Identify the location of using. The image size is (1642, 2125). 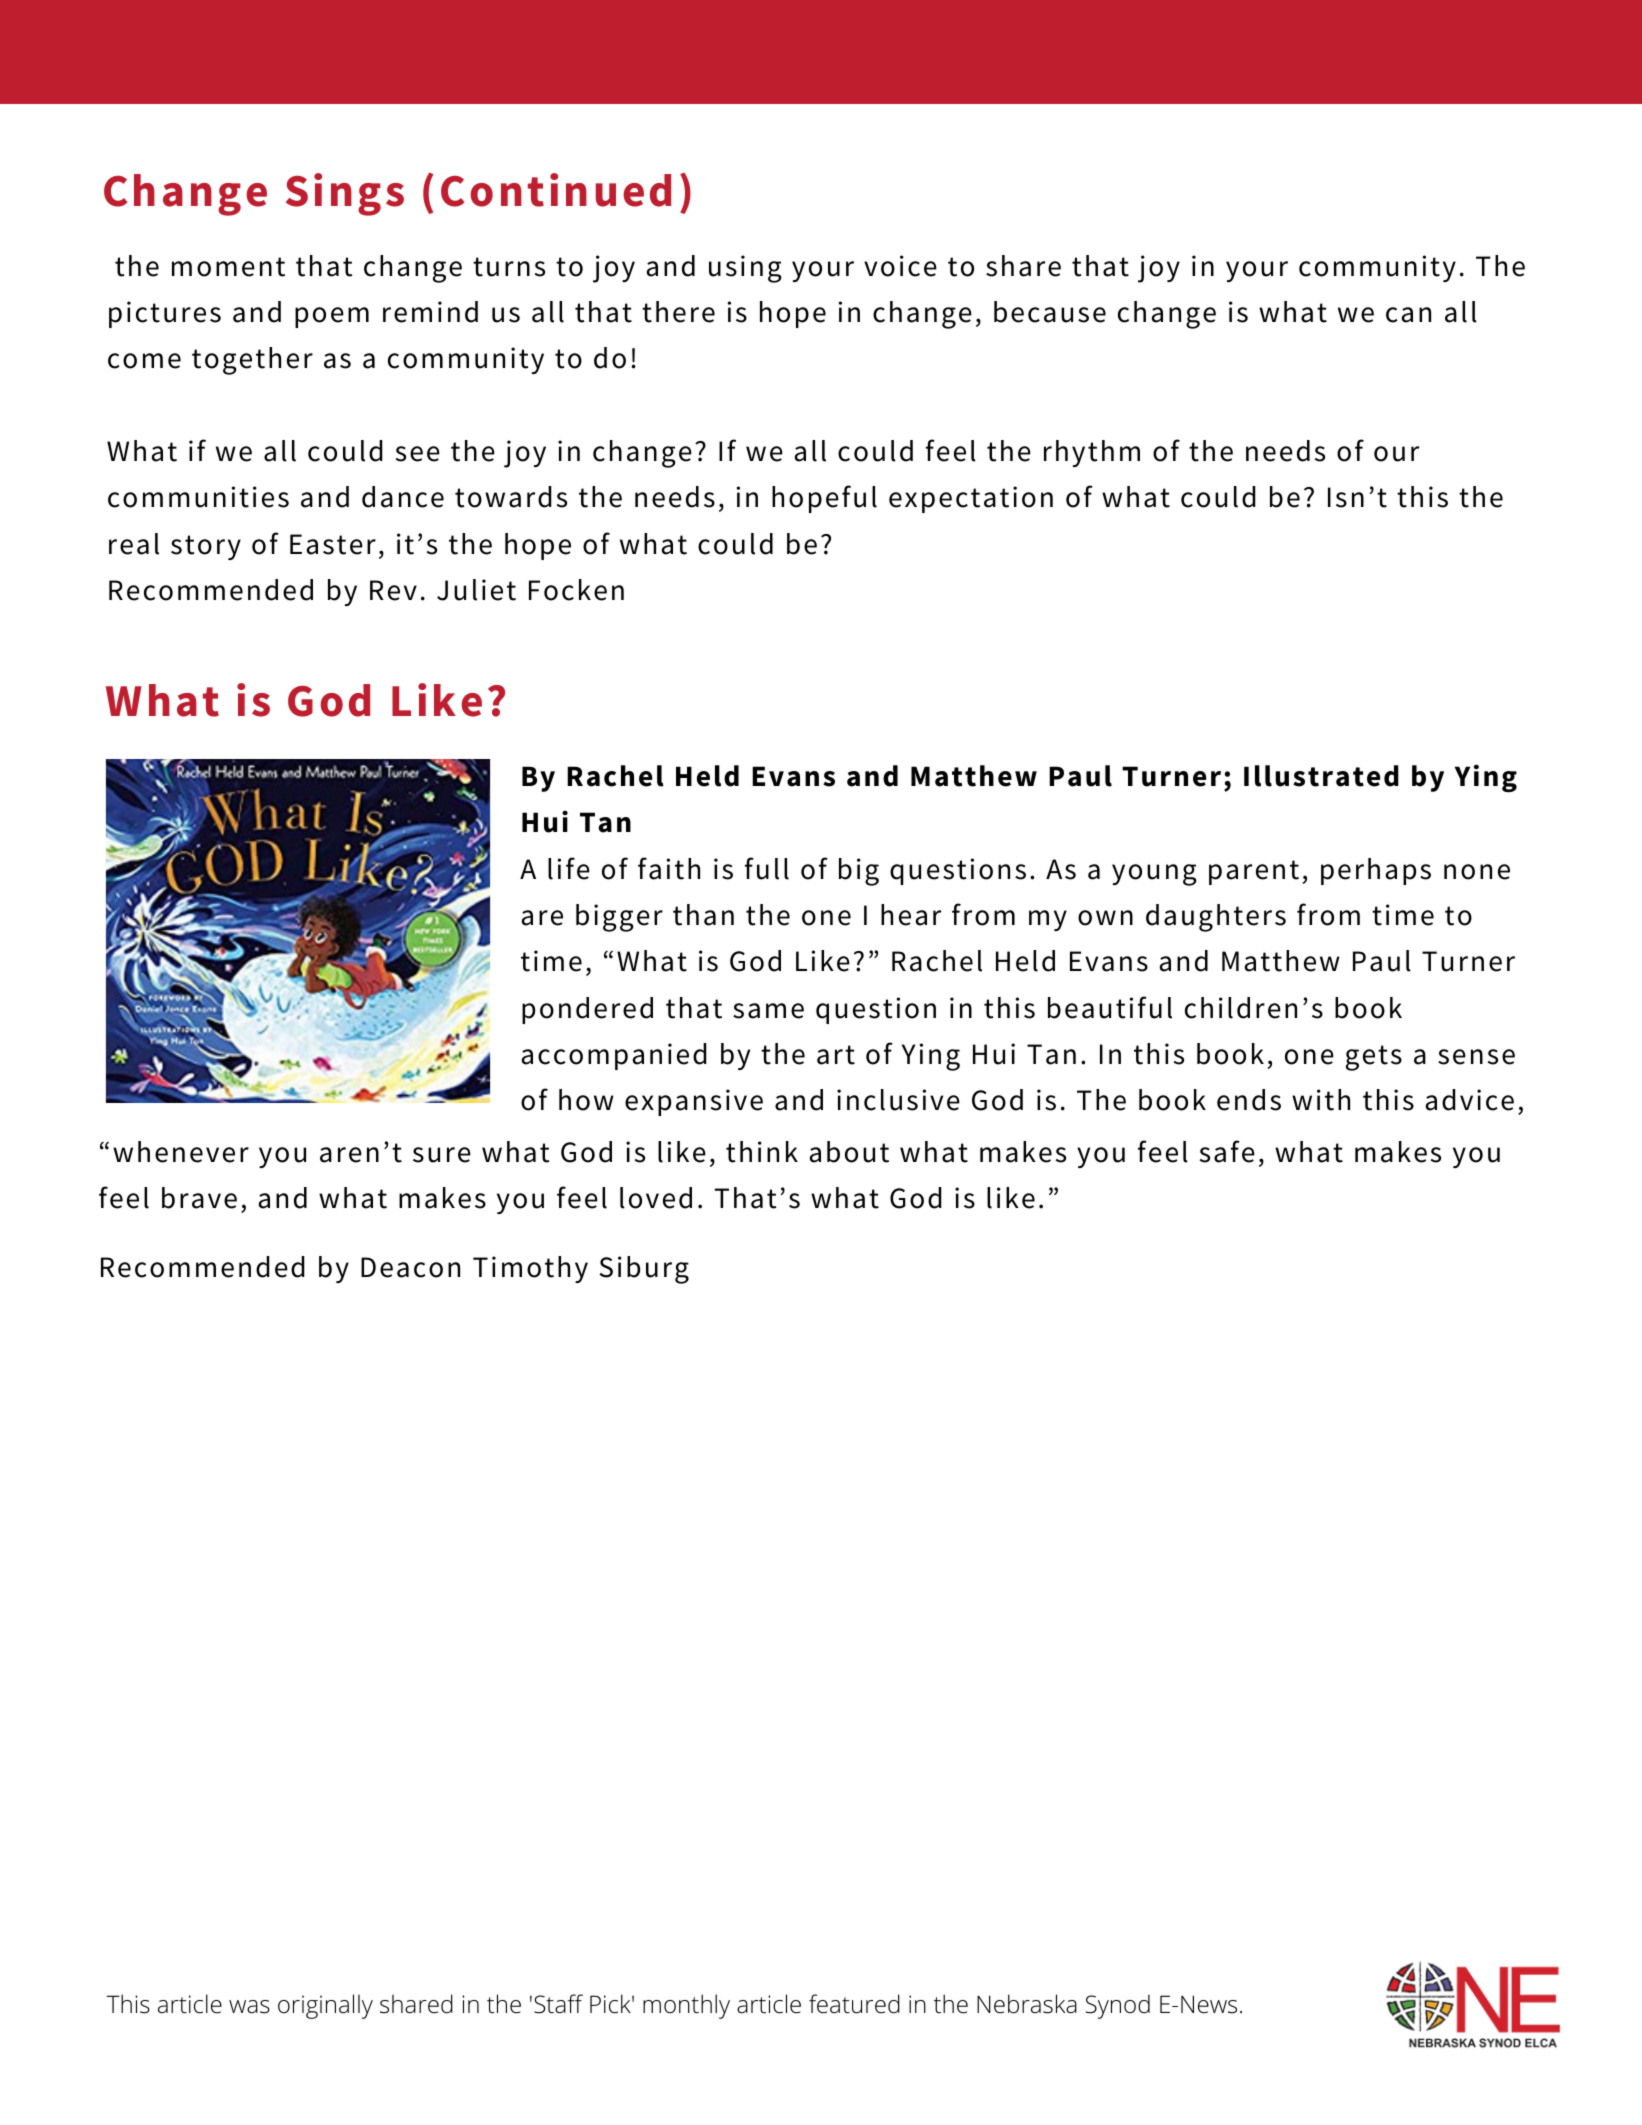
(745, 269).
